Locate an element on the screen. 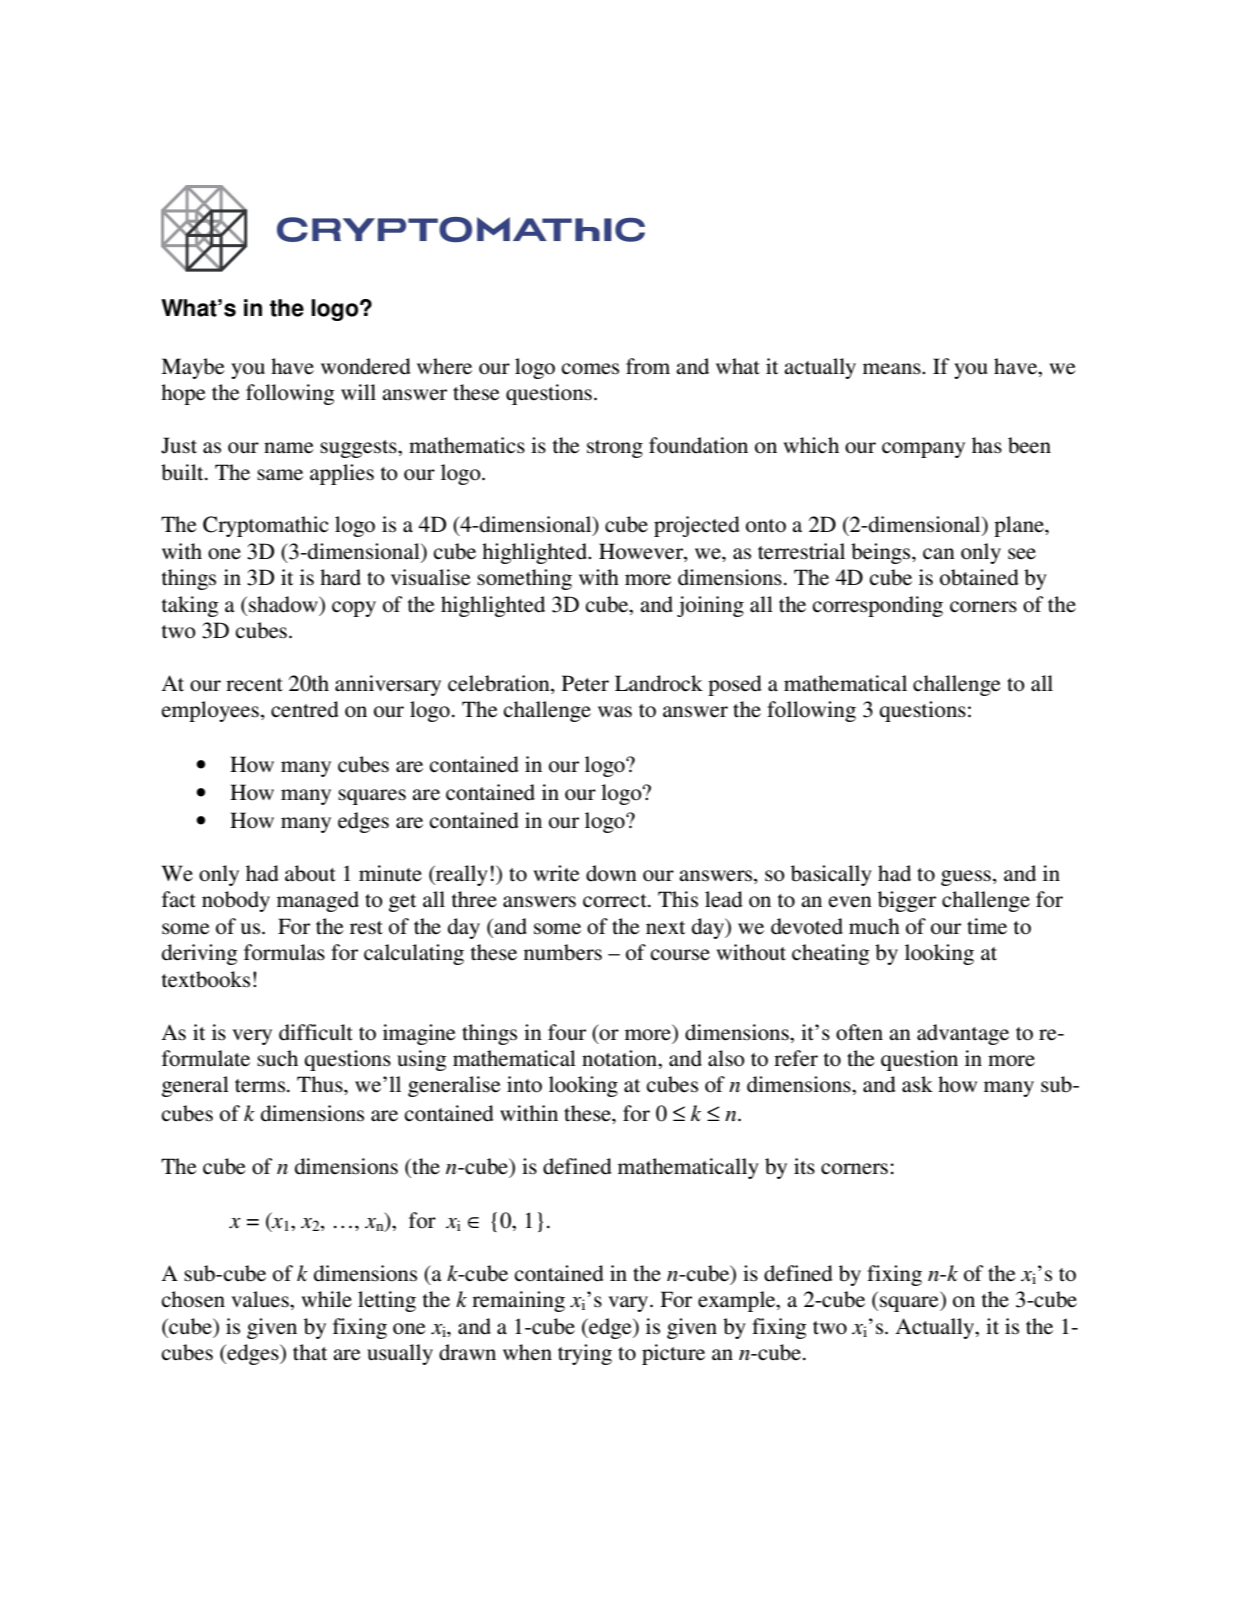  about is located at coordinates (310, 873).
